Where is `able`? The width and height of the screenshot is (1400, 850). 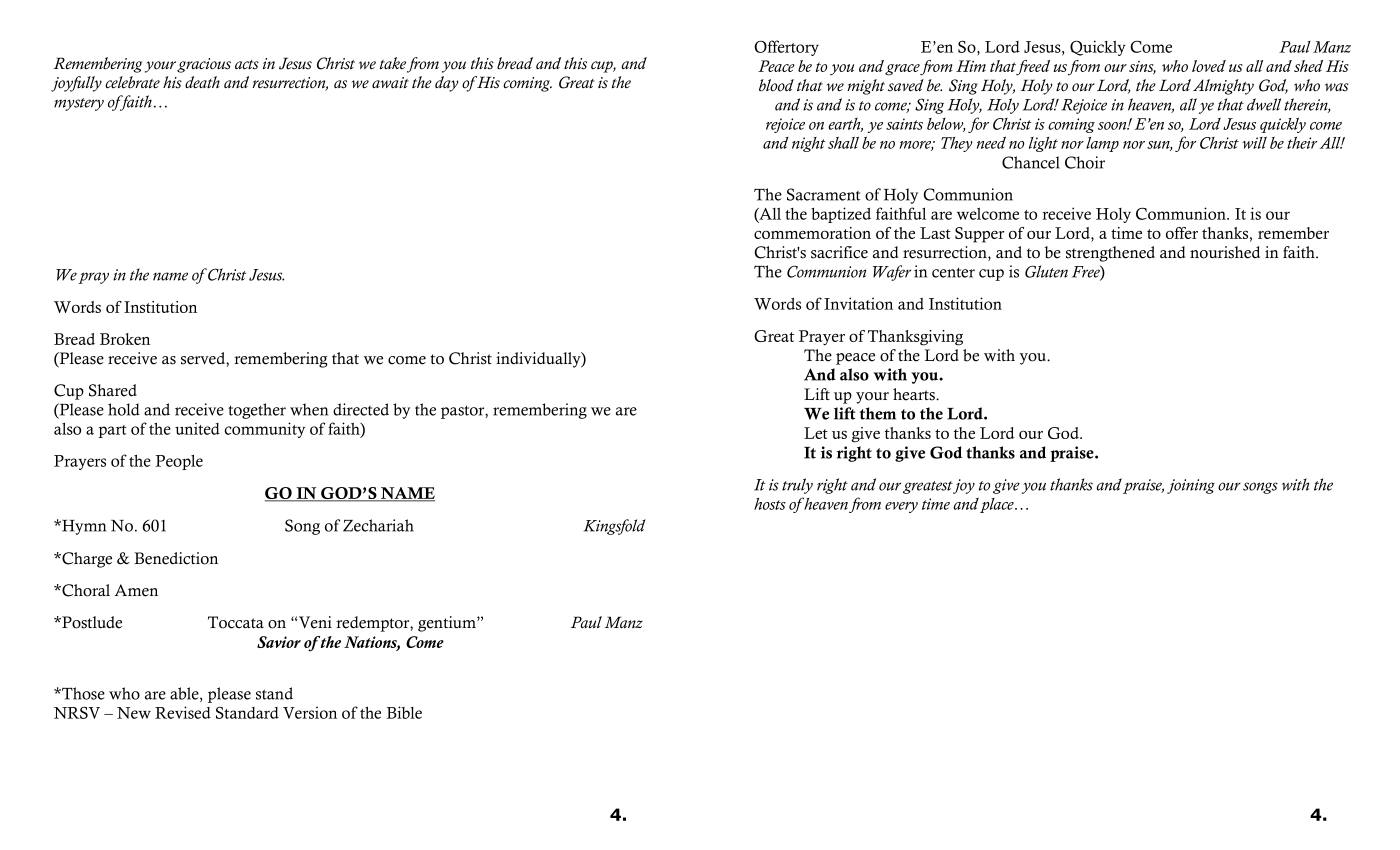
able is located at coordinates (185, 694).
